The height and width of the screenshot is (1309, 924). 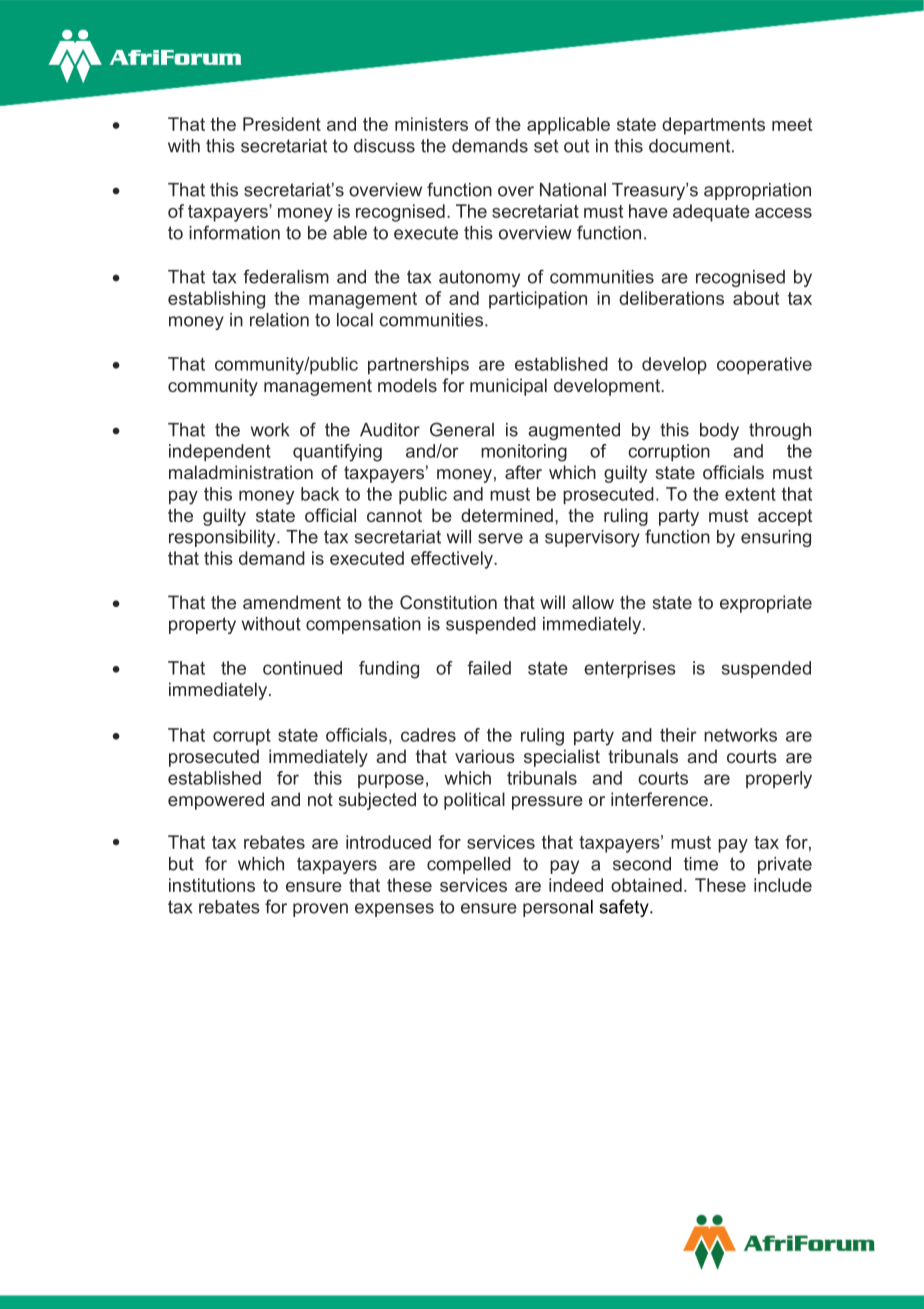 What do you see at coordinates (202, 625) in the screenshot?
I see `property` at bounding box center [202, 625].
